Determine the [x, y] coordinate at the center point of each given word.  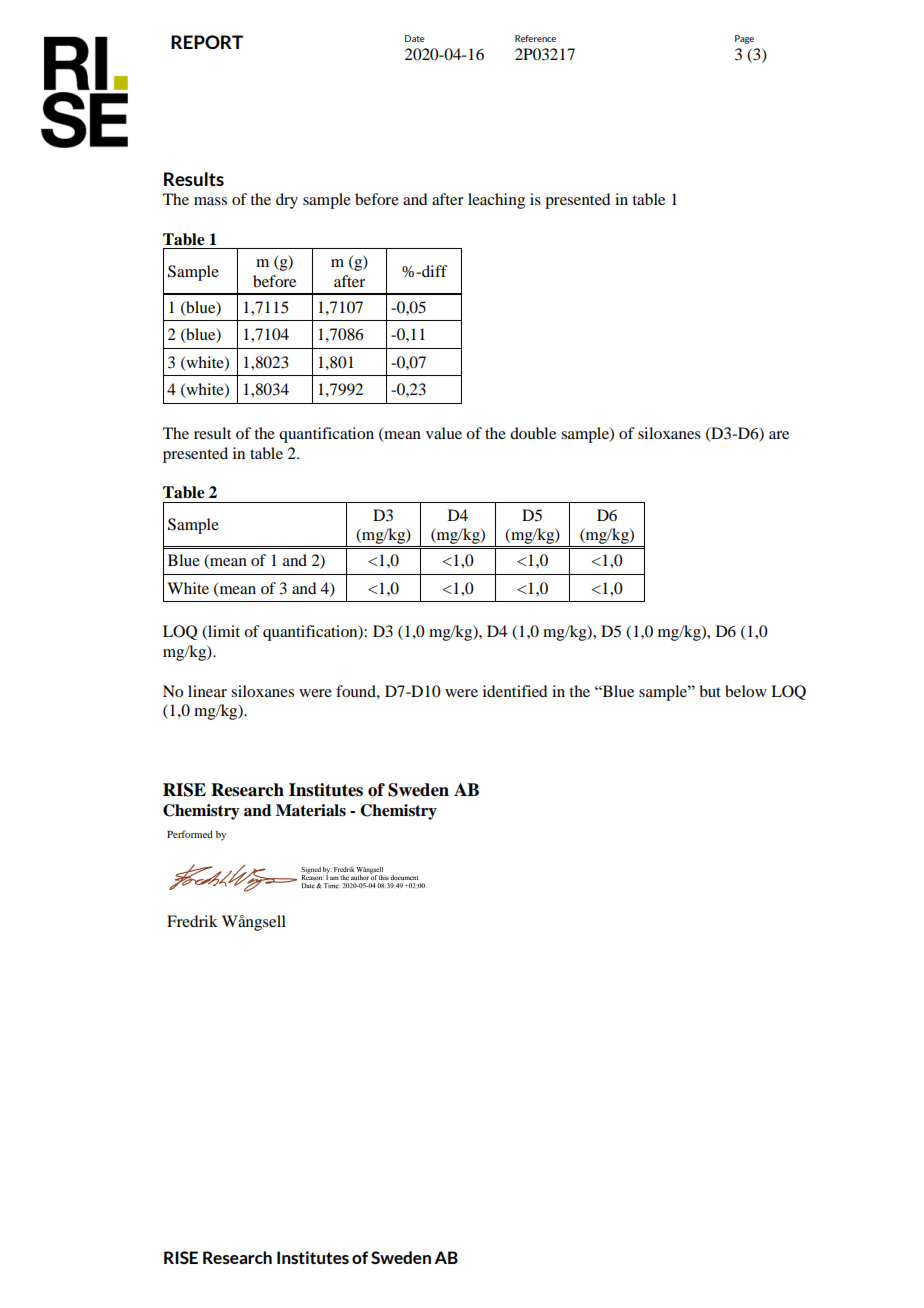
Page [744, 39]
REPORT [207, 42]
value [444, 433]
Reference [535, 38]
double [533, 433]
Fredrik [192, 921]
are [779, 435]
